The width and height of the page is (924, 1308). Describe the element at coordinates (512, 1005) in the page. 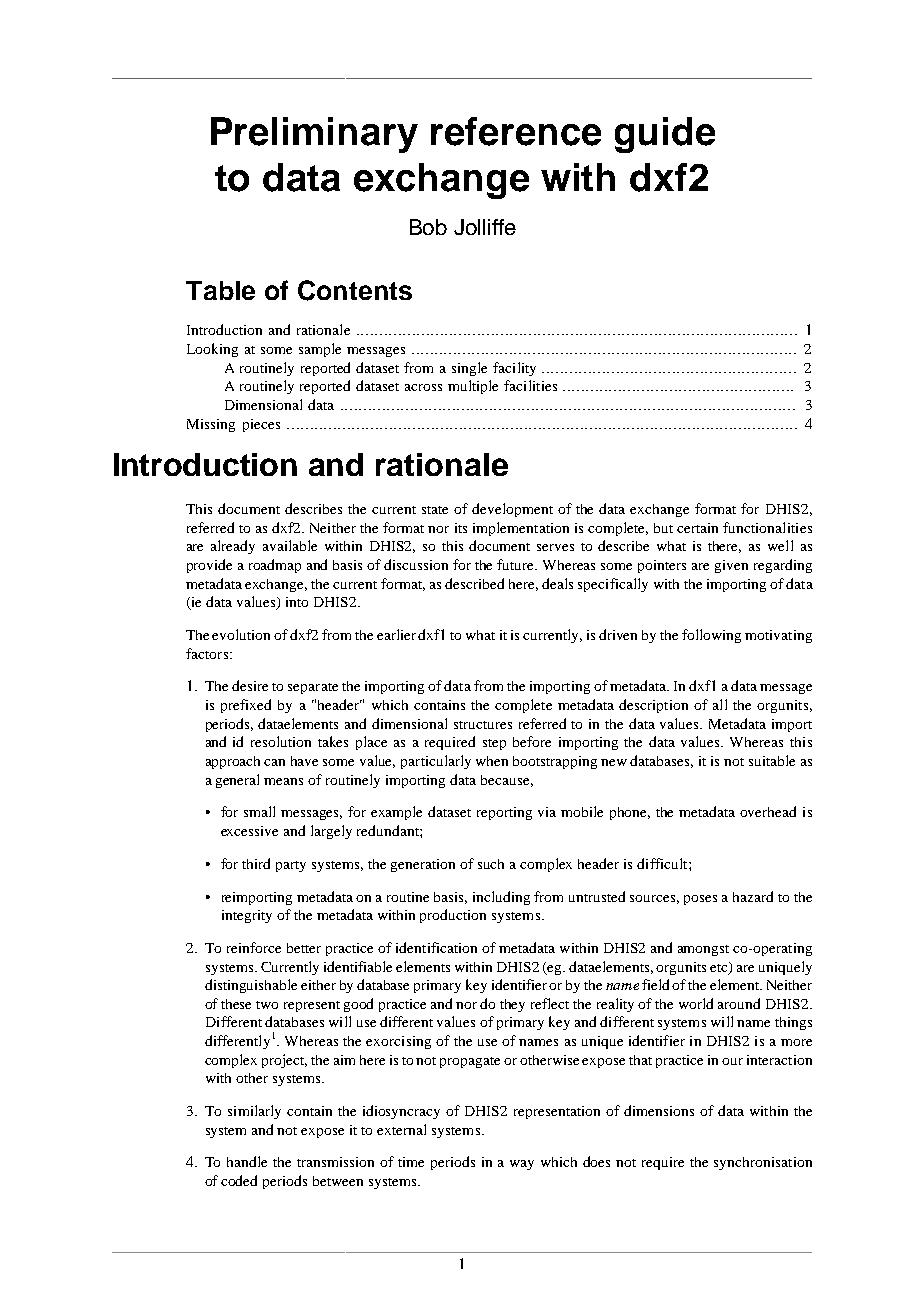

I see `they` at that location.
